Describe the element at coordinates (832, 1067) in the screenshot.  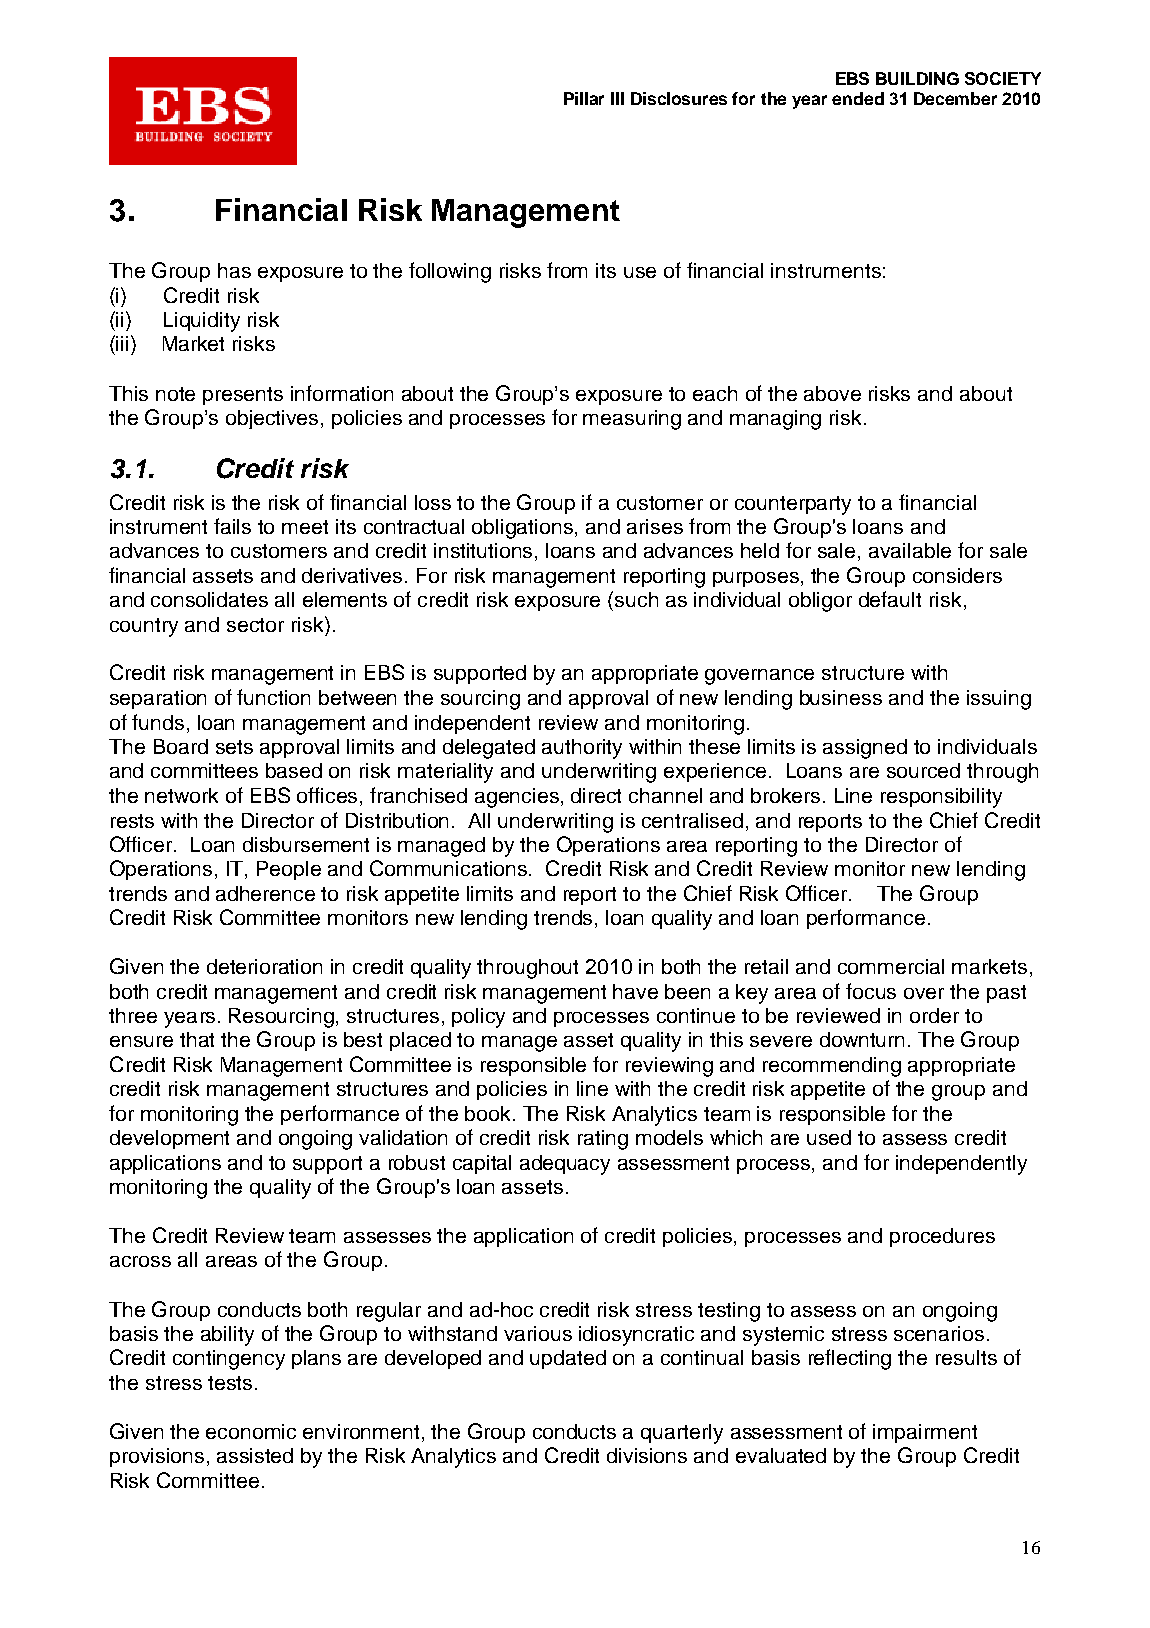
I see `recommending` at that location.
